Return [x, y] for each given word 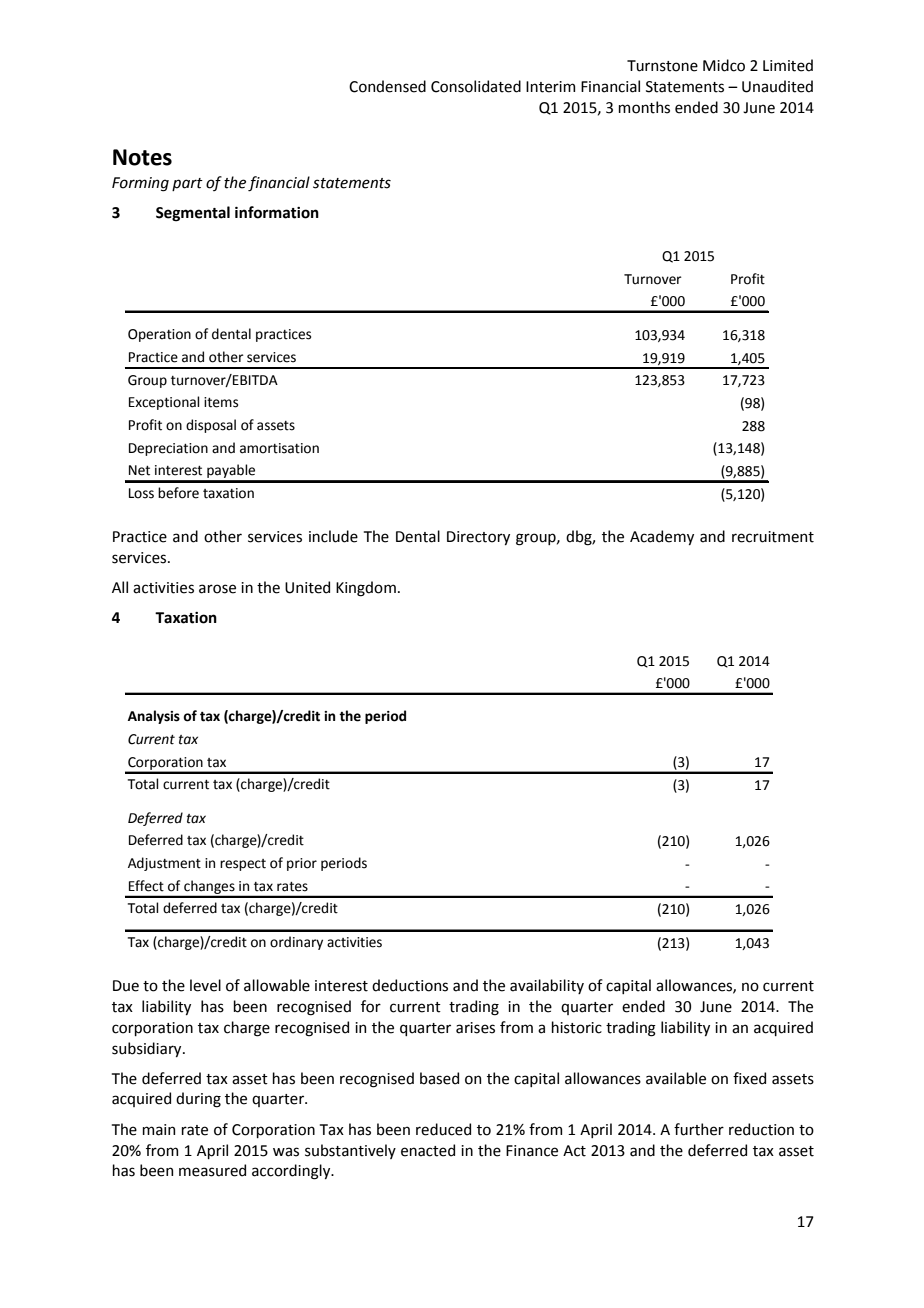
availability [547, 986]
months [644, 107]
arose [217, 589]
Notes [142, 157]
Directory [478, 538]
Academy [662, 537]
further [699, 1129]
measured [212, 1170]
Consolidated [476, 86]
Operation [159, 335]
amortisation [279, 448]
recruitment [773, 537]
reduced [443, 1129]
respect [243, 865]
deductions [410, 985]
